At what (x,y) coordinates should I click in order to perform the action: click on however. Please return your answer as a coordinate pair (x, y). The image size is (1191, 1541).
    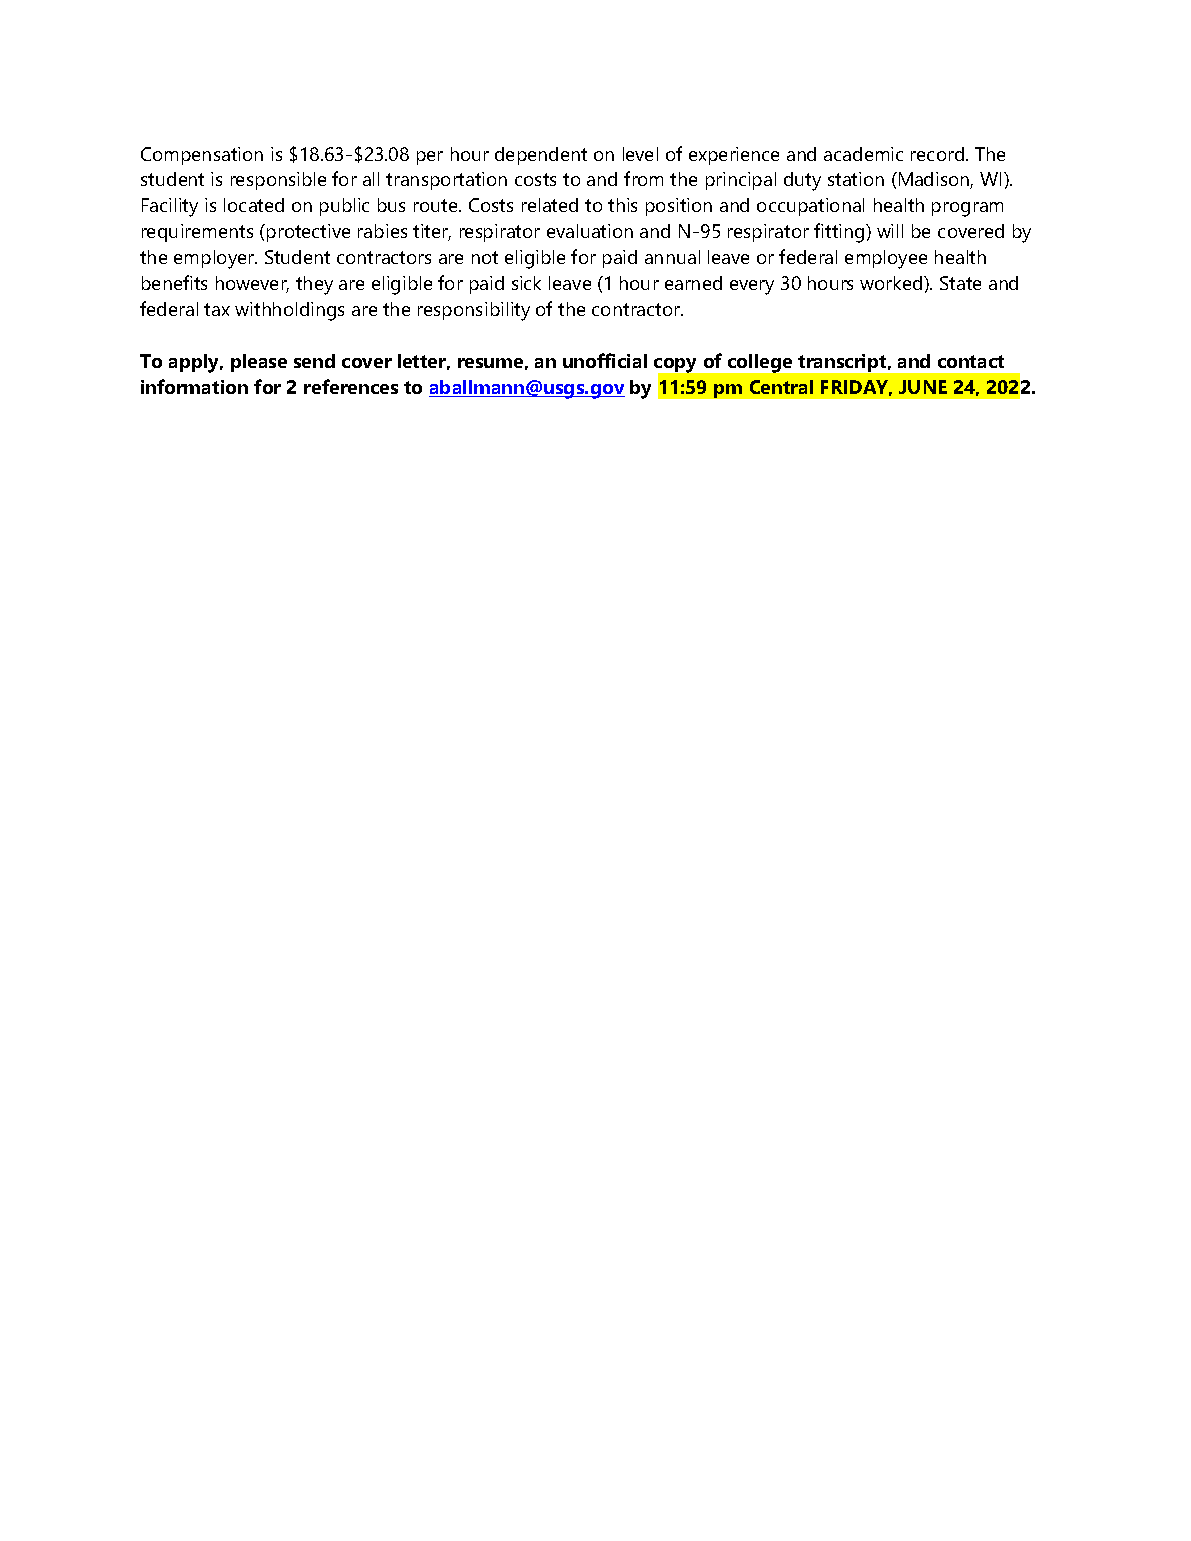
    Looking at the image, I should click on (252, 284).
